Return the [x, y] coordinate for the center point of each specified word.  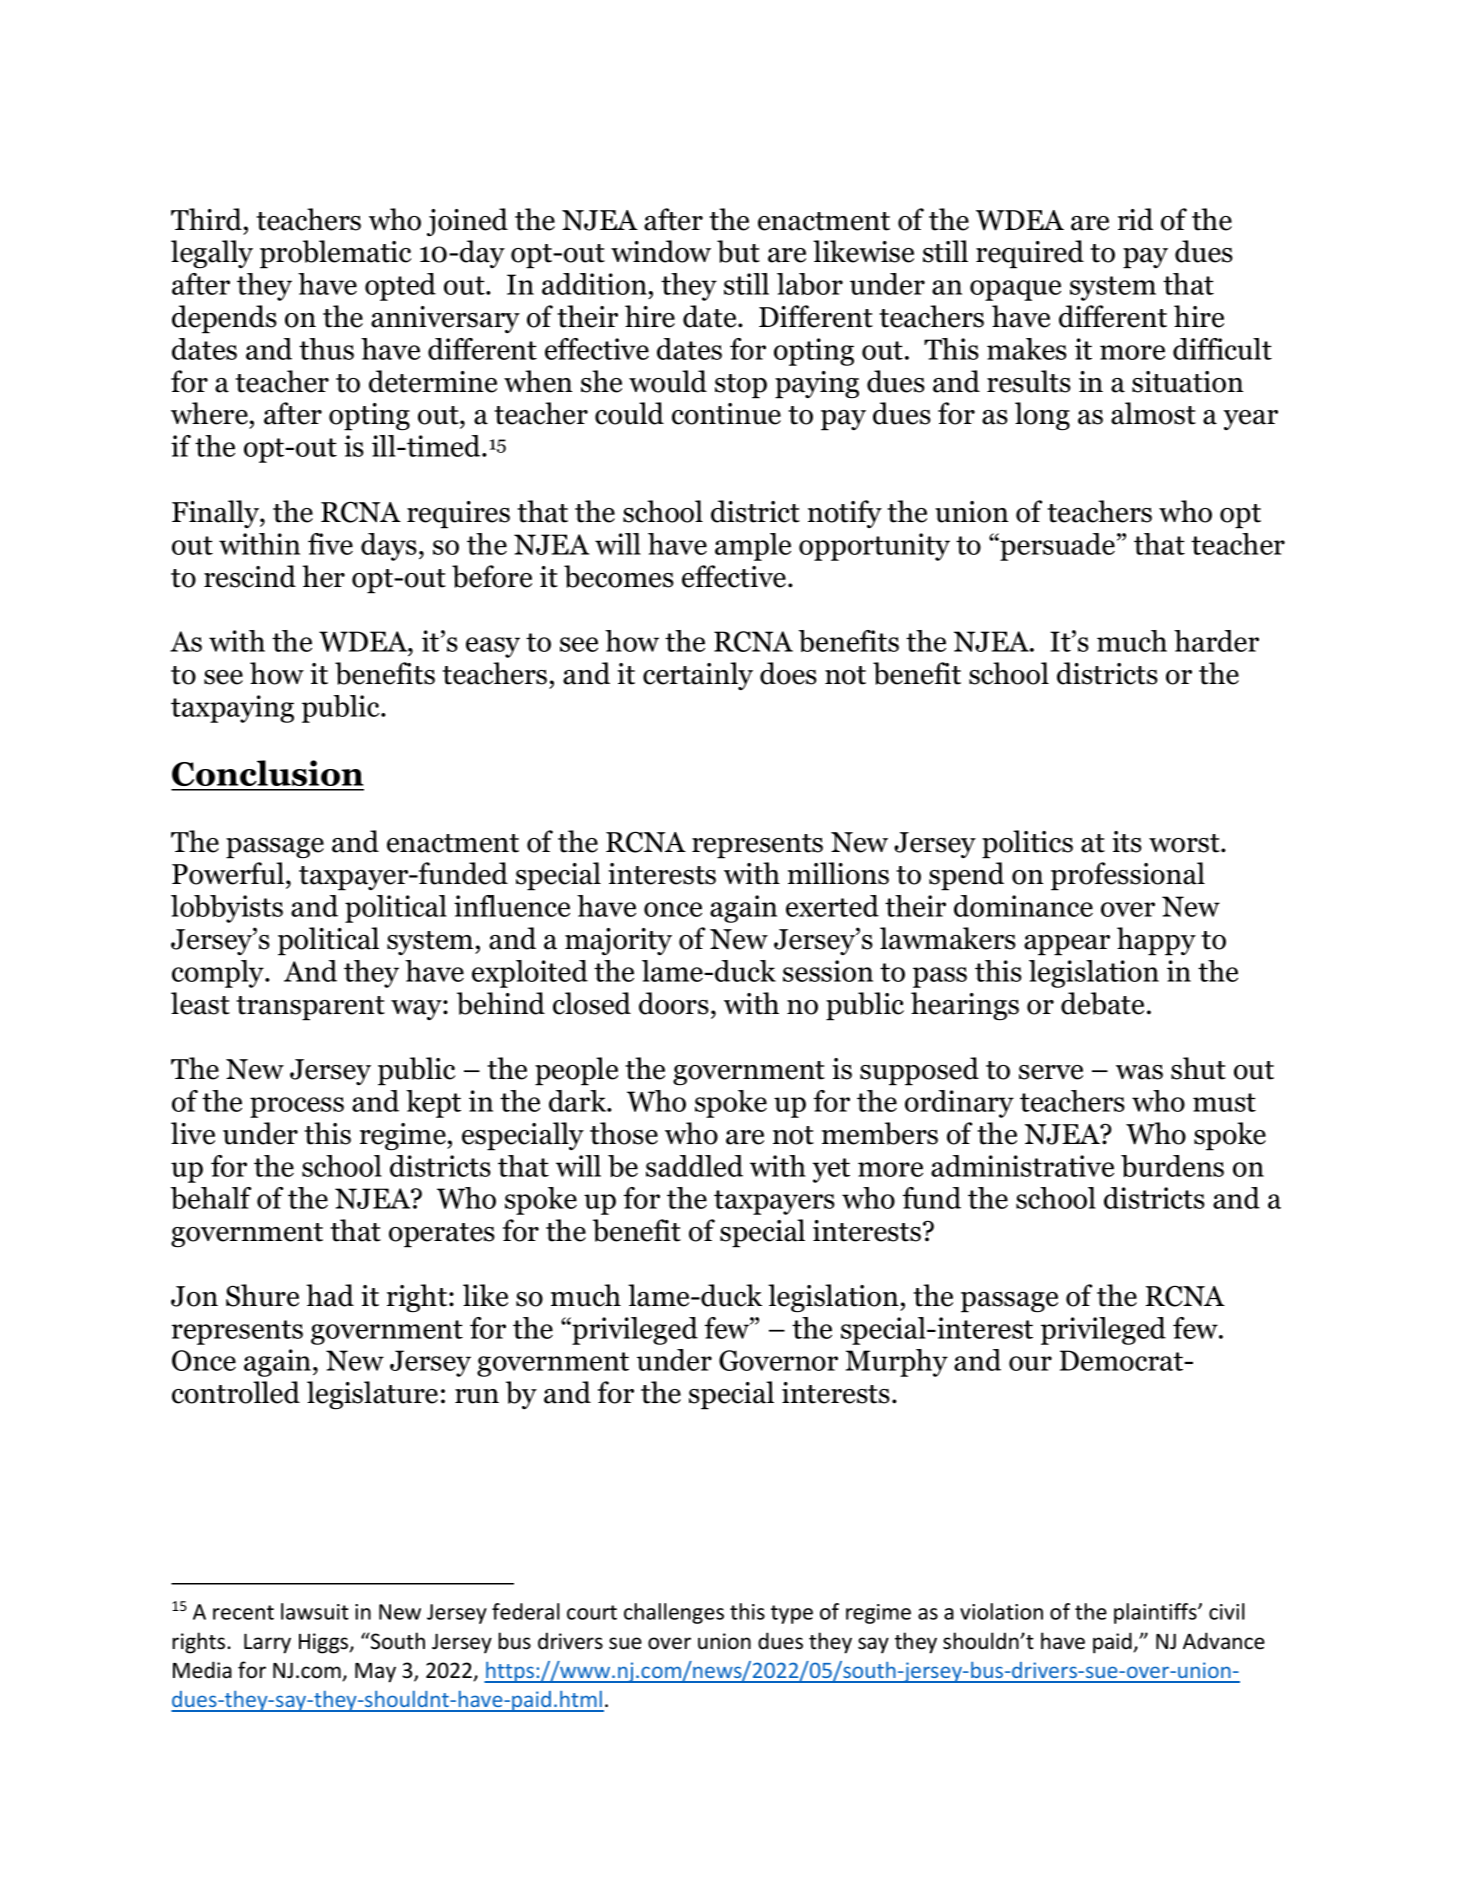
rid [1135, 219]
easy [493, 647]
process [297, 1107]
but [738, 251]
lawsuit [315, 1611]
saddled [694, 1166]
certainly [698, 676]
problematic [335, 254]
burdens [1172, 1166]
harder [1216, 641]
